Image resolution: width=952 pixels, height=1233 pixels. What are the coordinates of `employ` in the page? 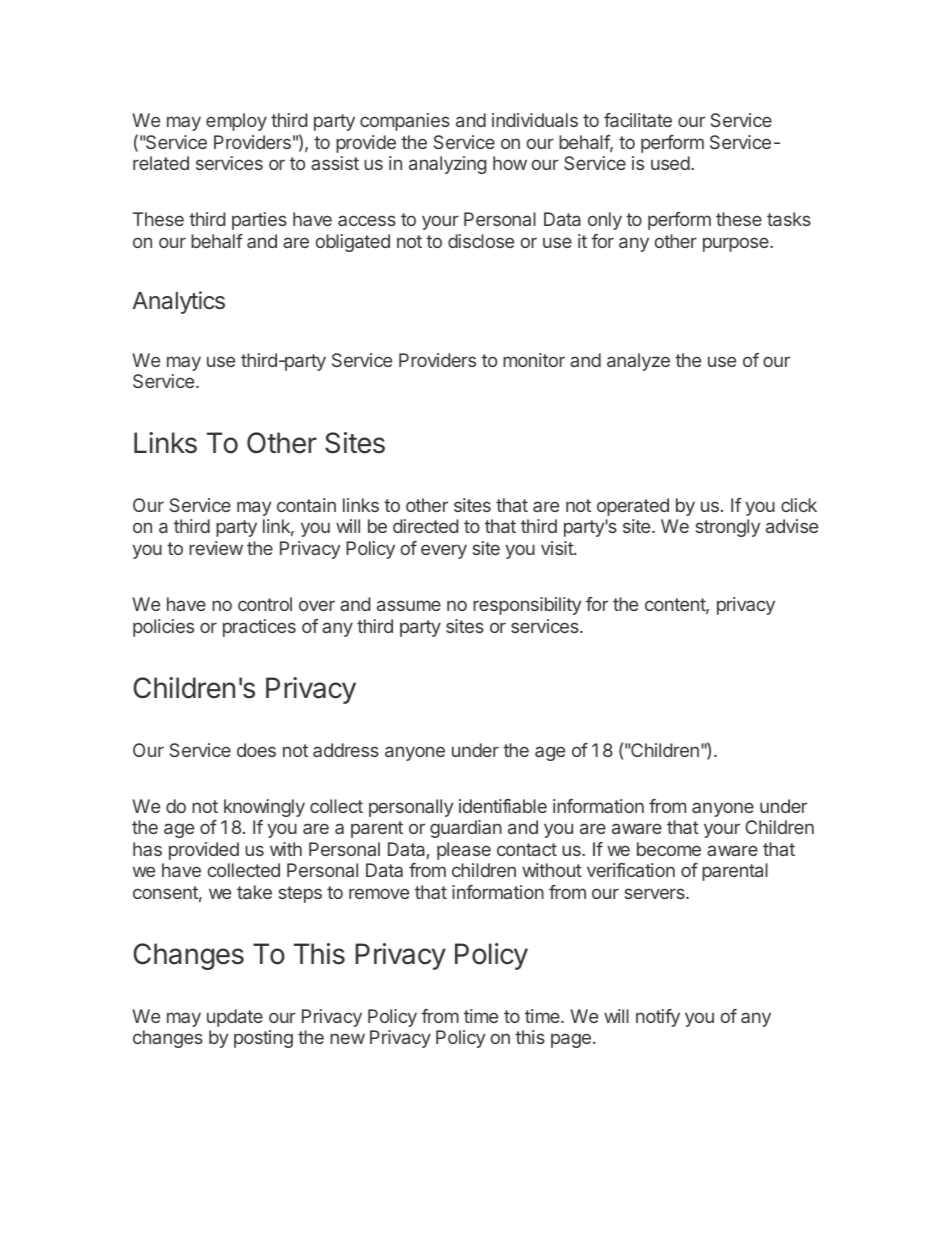 It's located at (236, 122).
